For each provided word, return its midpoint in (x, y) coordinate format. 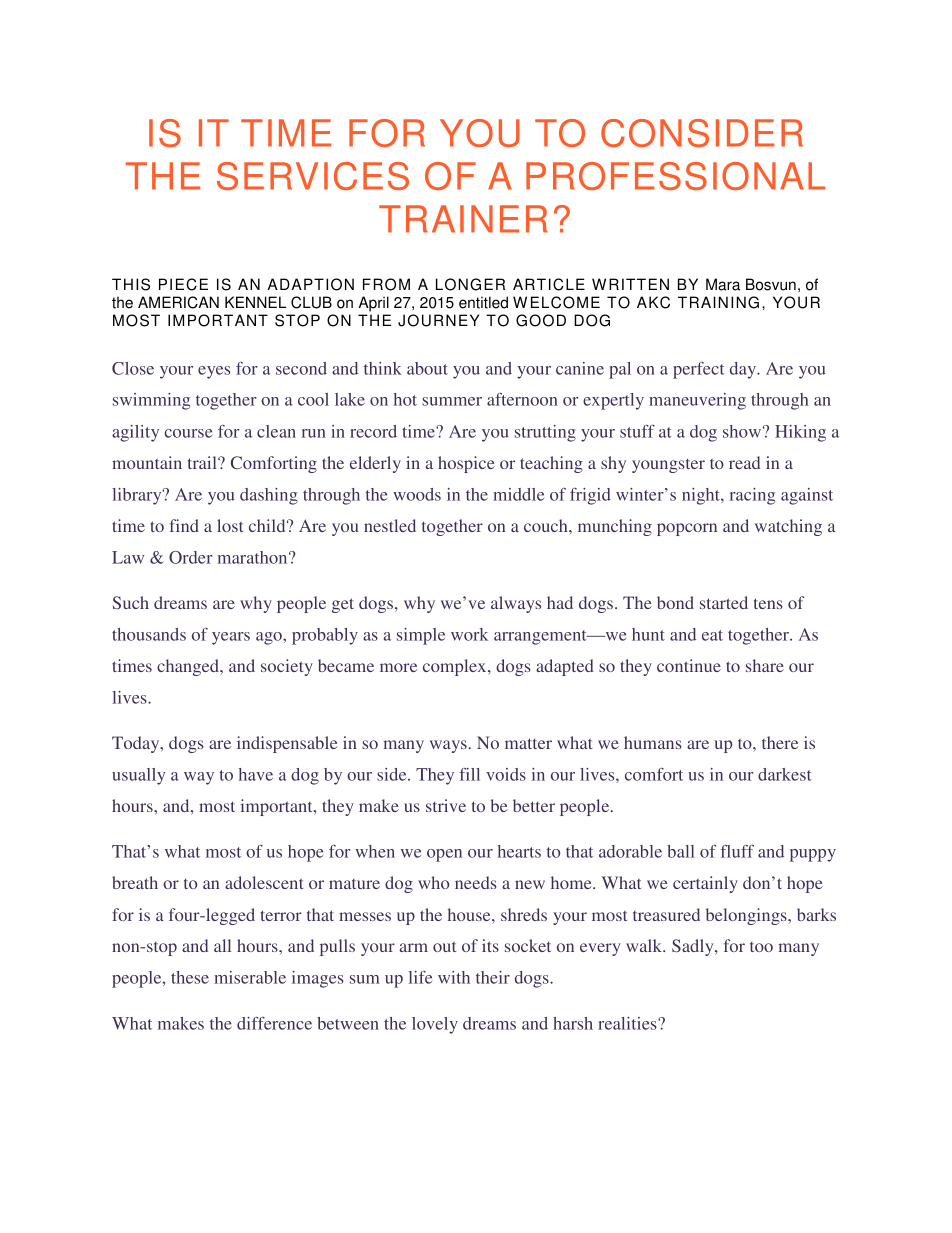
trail (203, 462)
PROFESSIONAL (675, 176)
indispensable (287, 744)
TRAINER (463, 219)
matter (528, 743)
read (744, 462)
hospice (466, 464)
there (780, 742)
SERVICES (313, 176)
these (190, 977)
